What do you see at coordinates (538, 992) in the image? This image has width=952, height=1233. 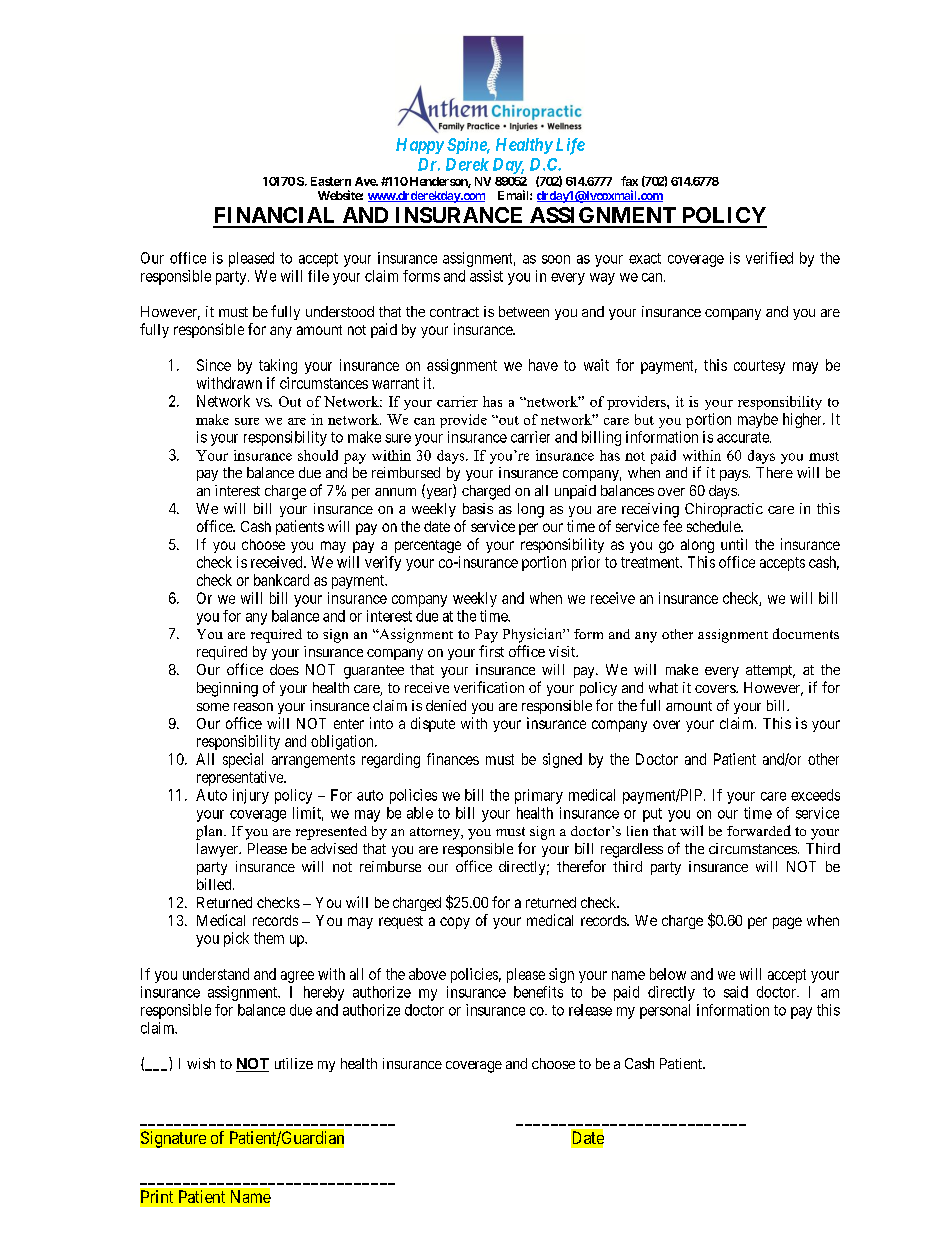 I see `benefits` at bounding box center [538, 992].
